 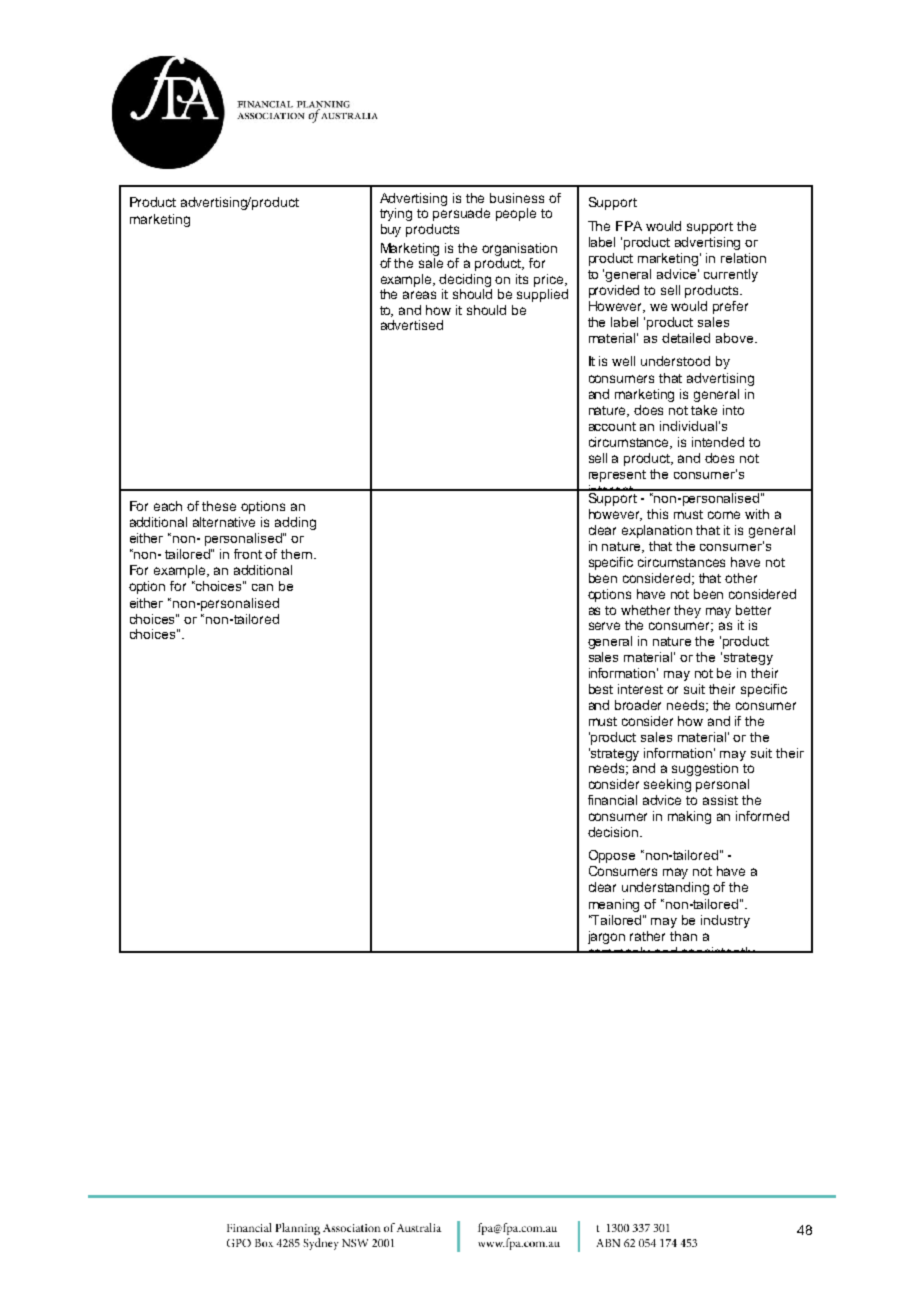 I want to click on serve, so click(x=604, y=626).
